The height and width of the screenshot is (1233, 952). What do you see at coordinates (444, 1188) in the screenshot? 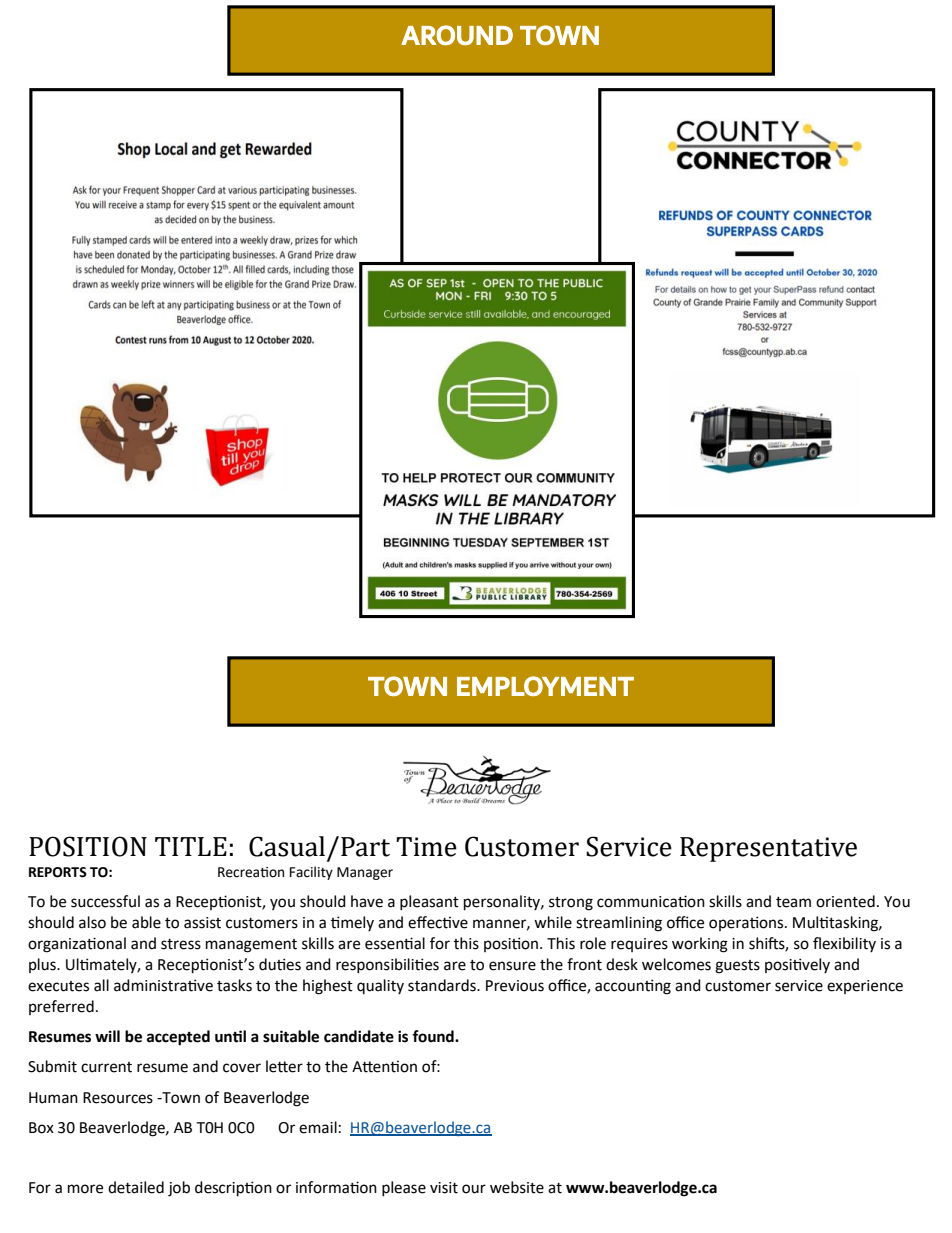
I see `visit` at bounding box center [444, 1188].
